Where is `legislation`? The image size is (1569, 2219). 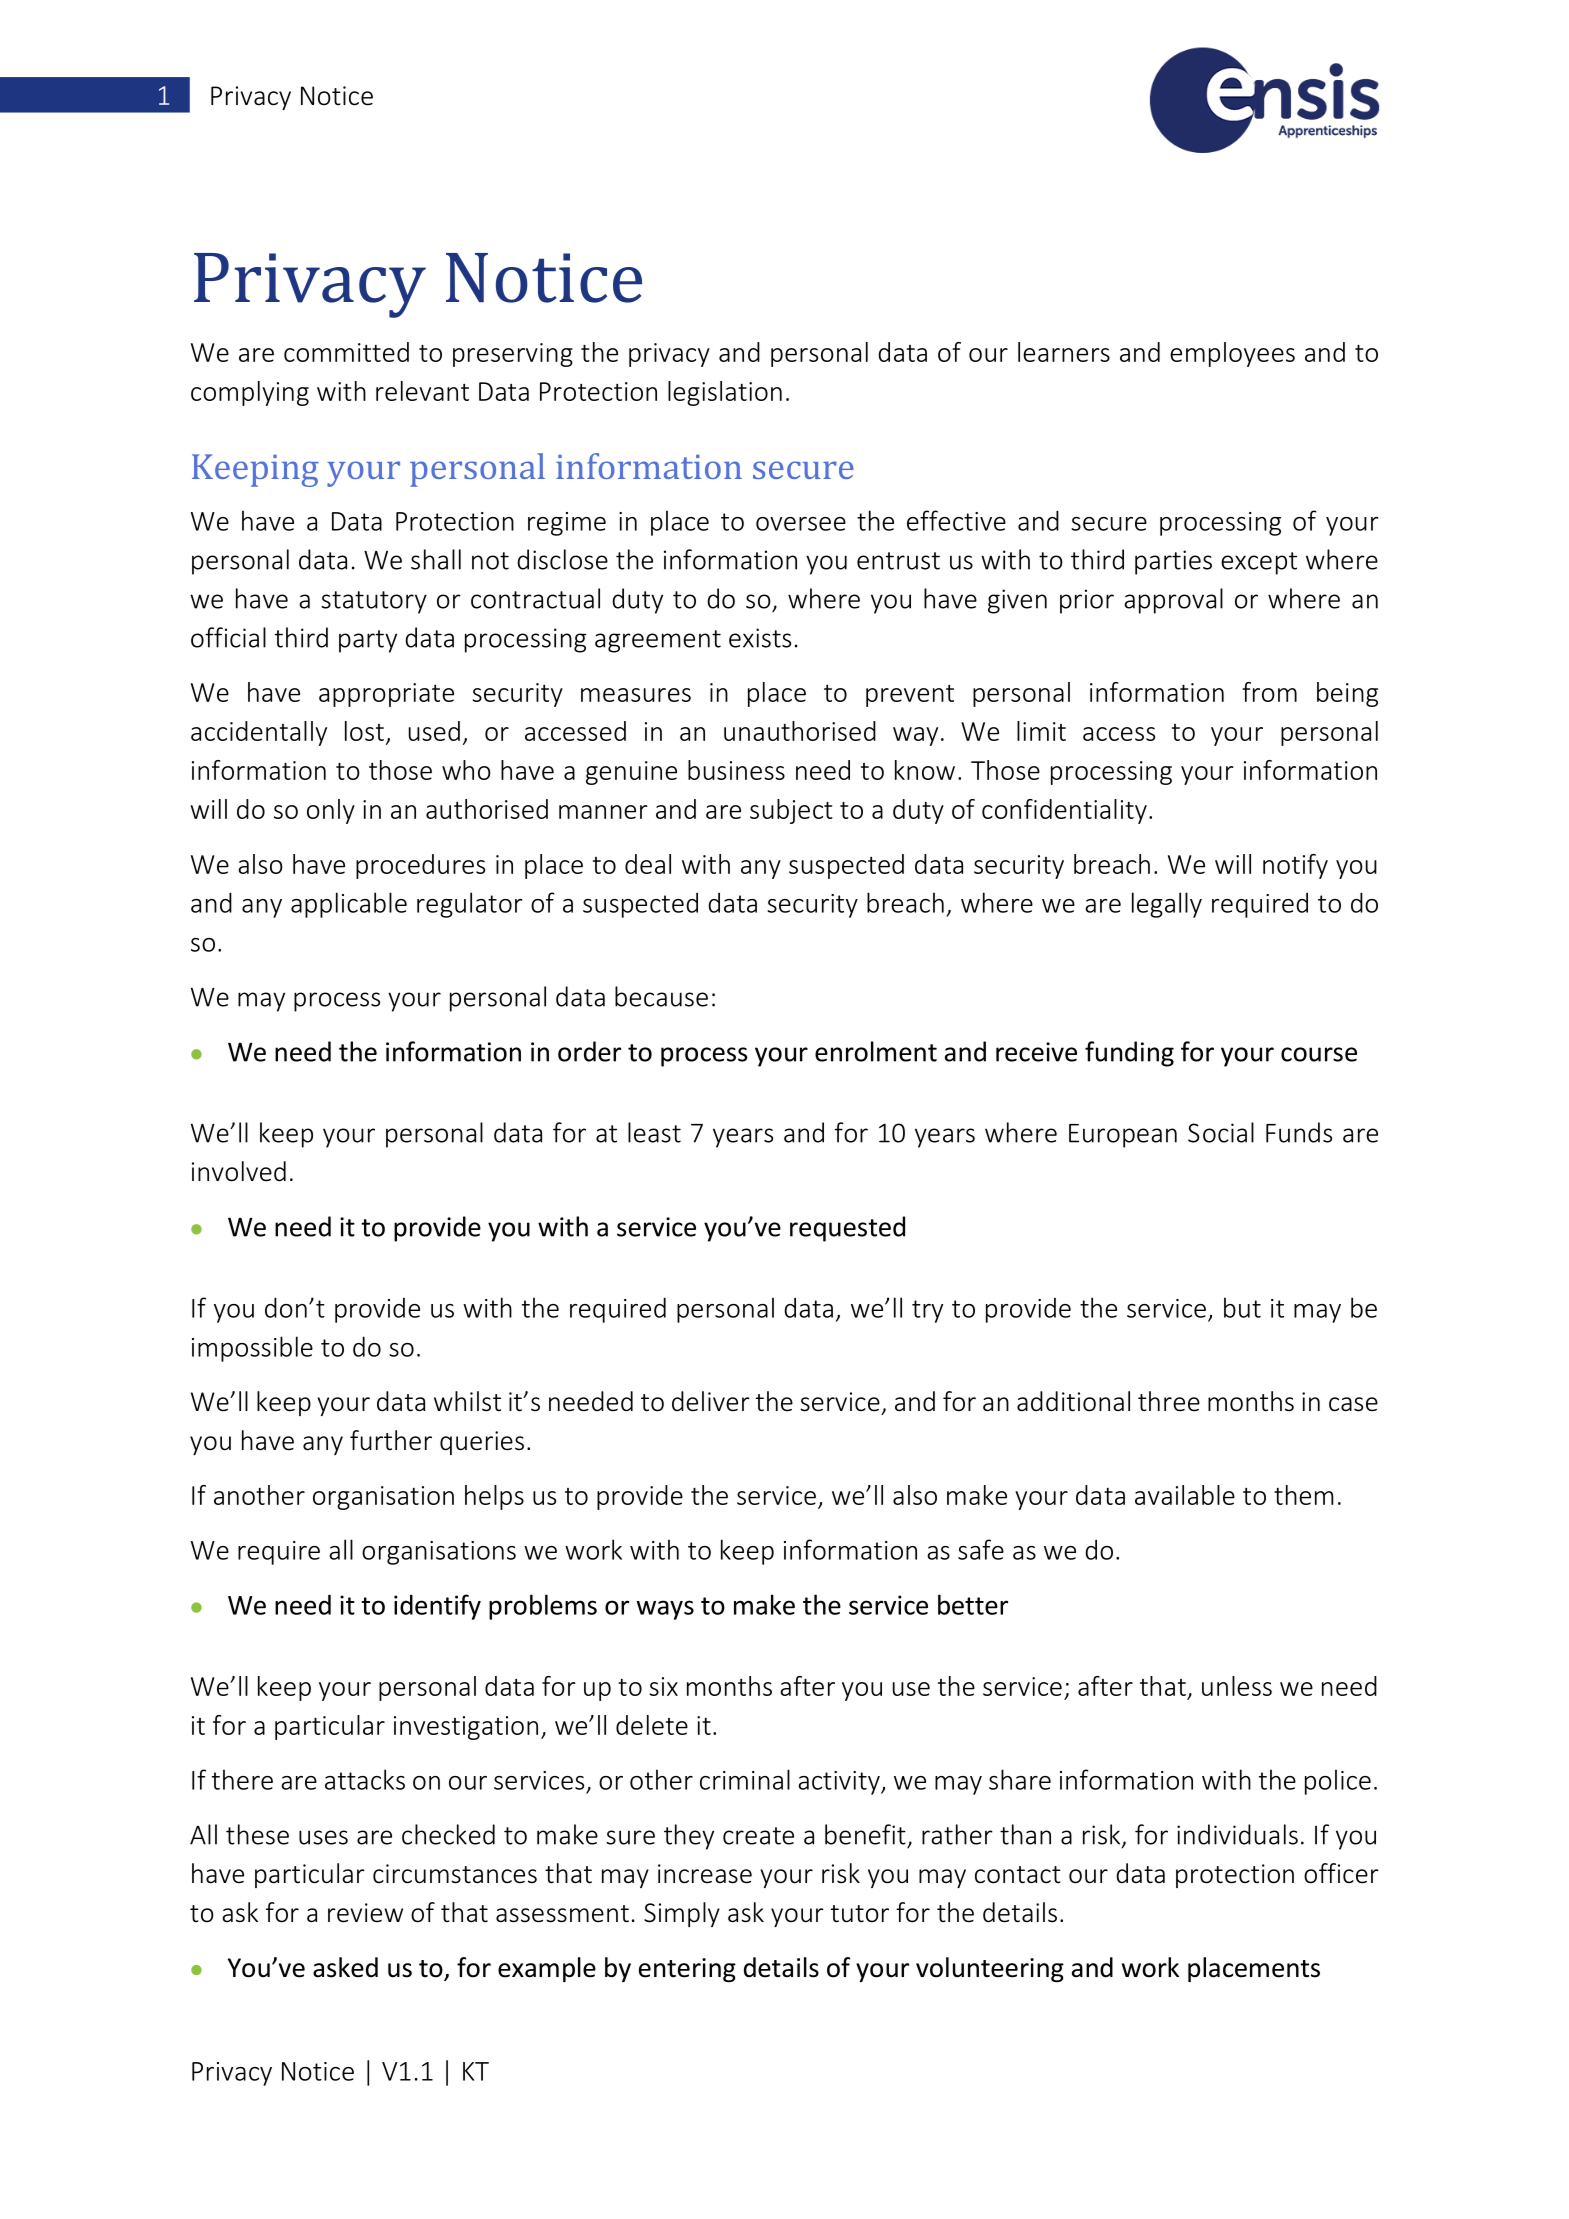 legislation is located at coordinates (725, 393).
